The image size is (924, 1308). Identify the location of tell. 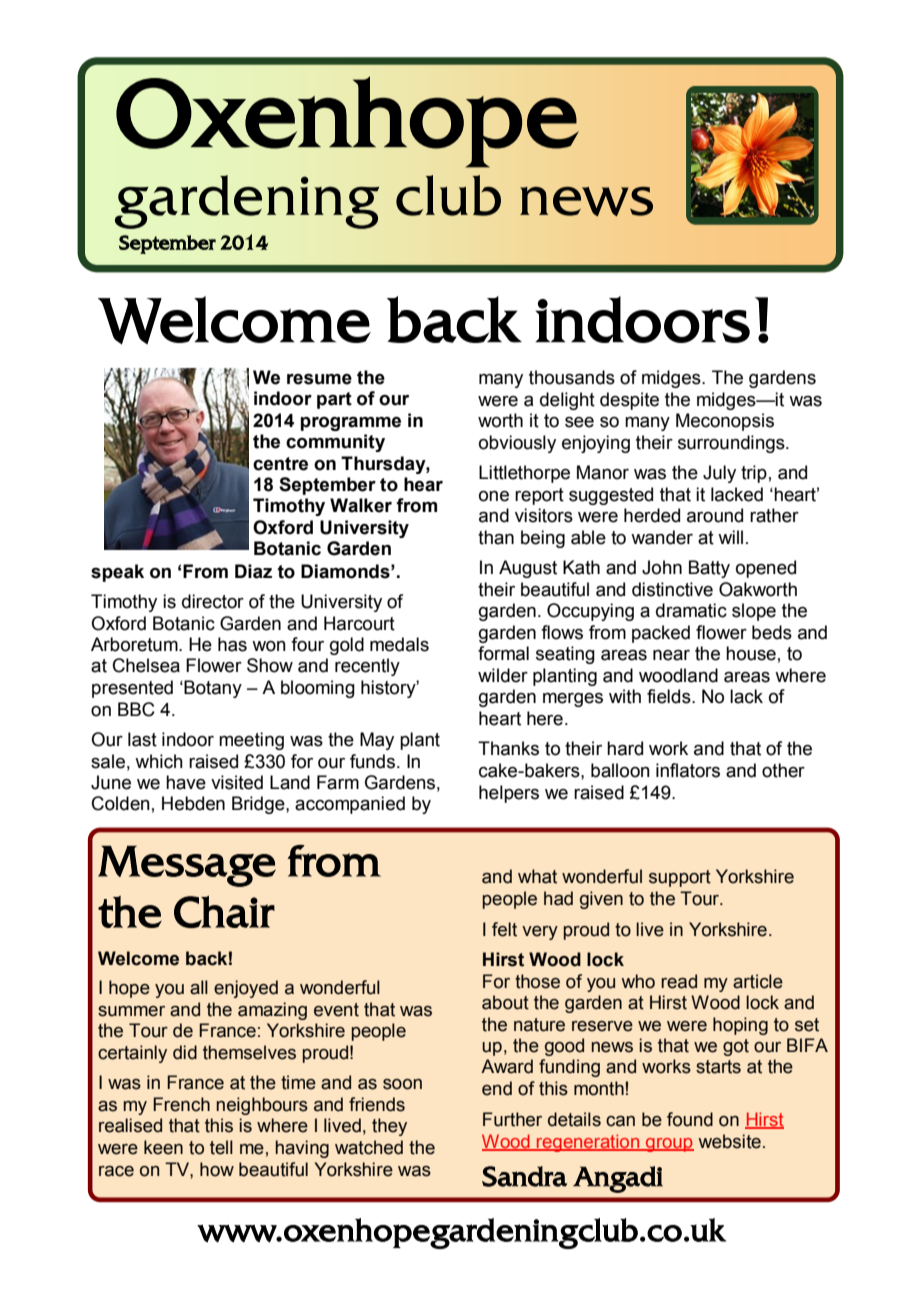
(221, 1147).
